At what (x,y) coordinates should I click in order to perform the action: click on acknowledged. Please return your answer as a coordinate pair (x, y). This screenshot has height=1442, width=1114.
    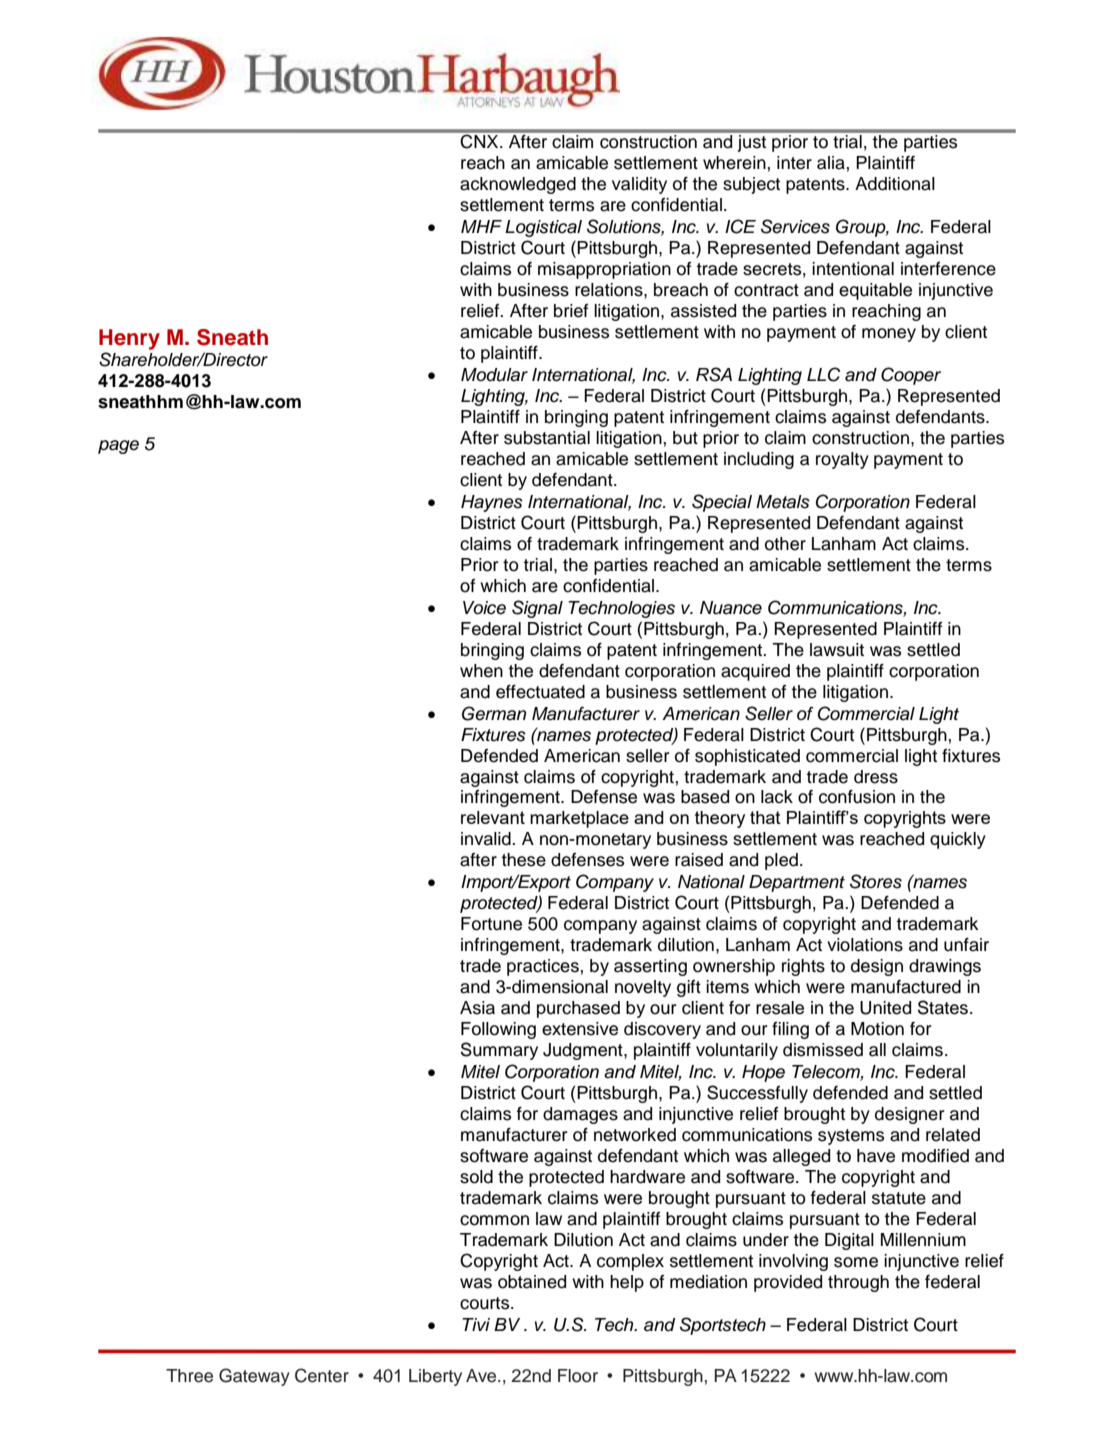
    Looking at the image, I should click on (518, 185).
